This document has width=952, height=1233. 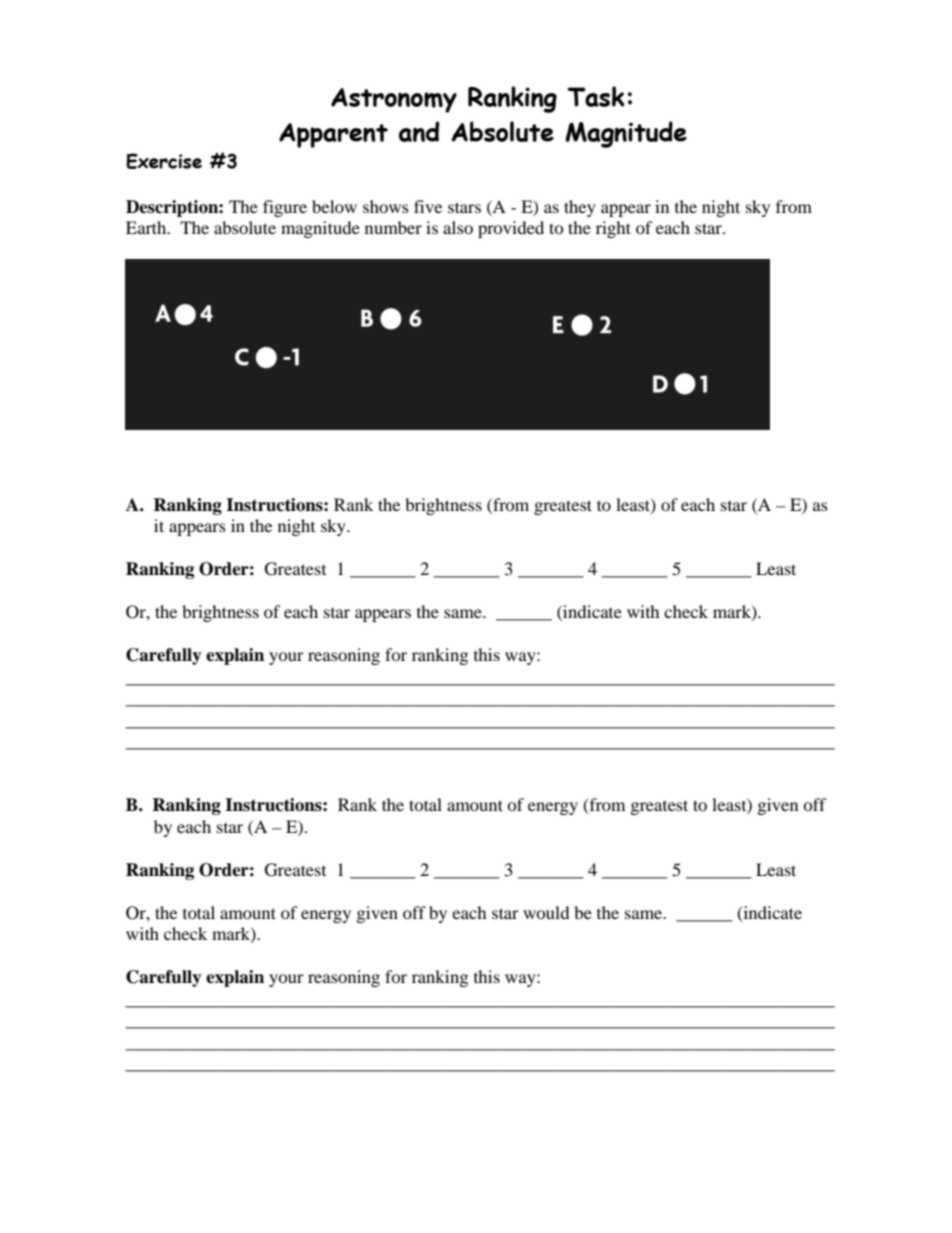 What do you see at coordinates (164, 161) in the document?
I see `Exercise` at bounding box center [164, 161].
